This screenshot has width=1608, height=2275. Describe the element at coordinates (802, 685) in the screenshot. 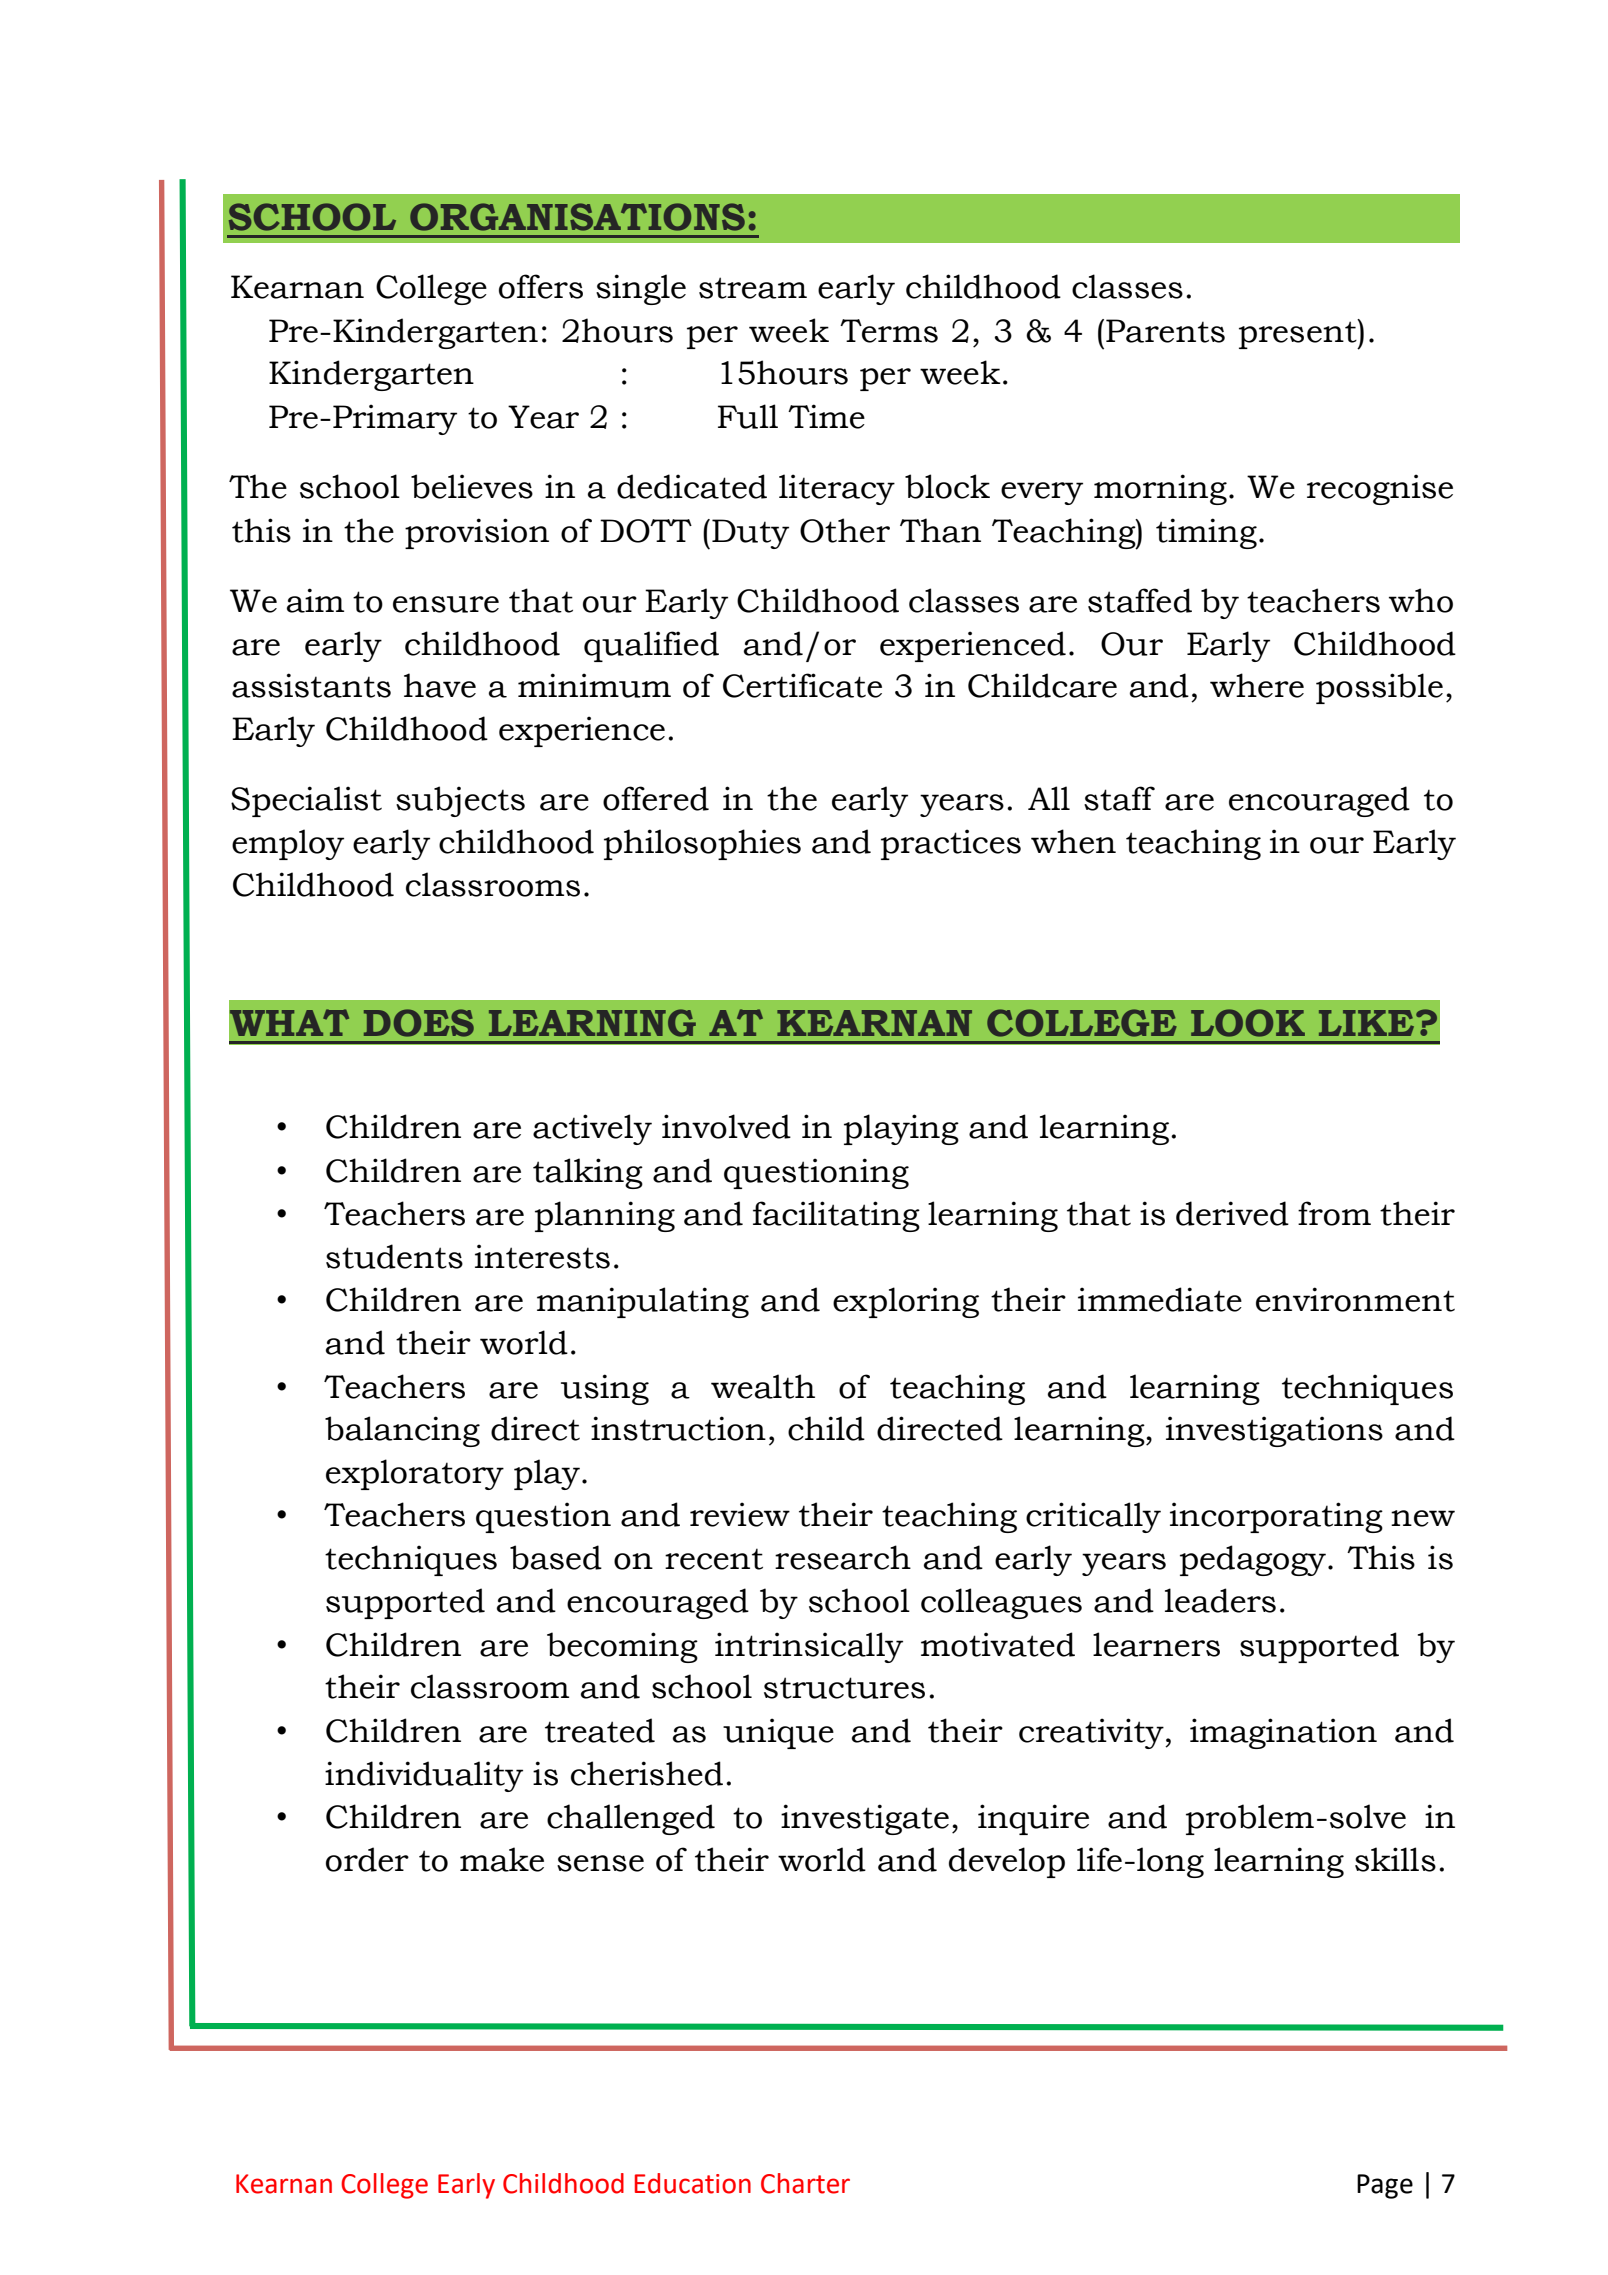

I see `Certificate` at that location.
